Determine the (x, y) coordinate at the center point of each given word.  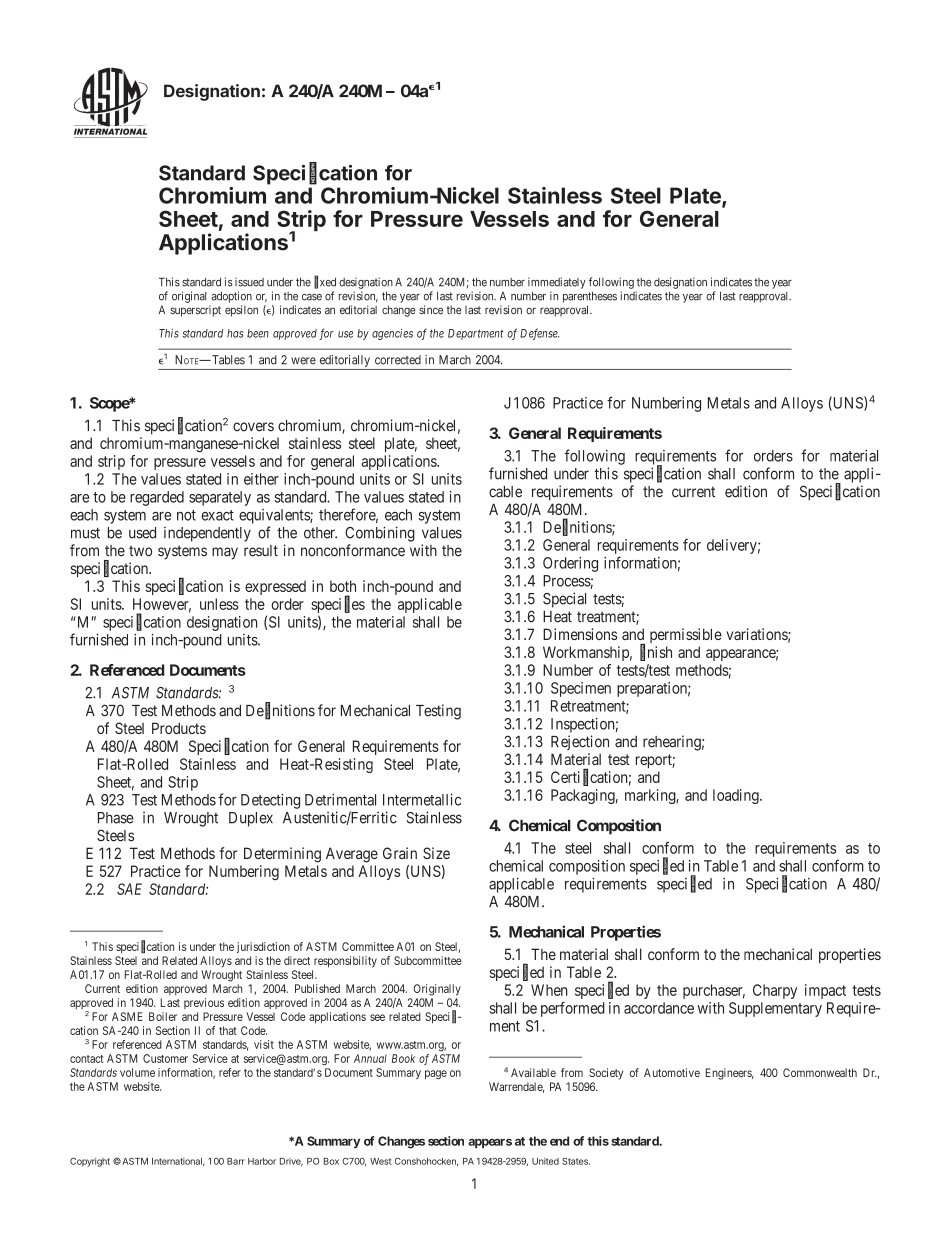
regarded (157, 498)
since (431, 310)
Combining (380, 534)
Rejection (580, 742)
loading (737, 796)
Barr (236, 1161)
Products (179, 728)
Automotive (672, 1072)
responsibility (345, 962)
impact (825, 991)
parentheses (590, 297)
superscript (195, 311)
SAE (129, 889)
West (381, 1161)
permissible (686, 635)
